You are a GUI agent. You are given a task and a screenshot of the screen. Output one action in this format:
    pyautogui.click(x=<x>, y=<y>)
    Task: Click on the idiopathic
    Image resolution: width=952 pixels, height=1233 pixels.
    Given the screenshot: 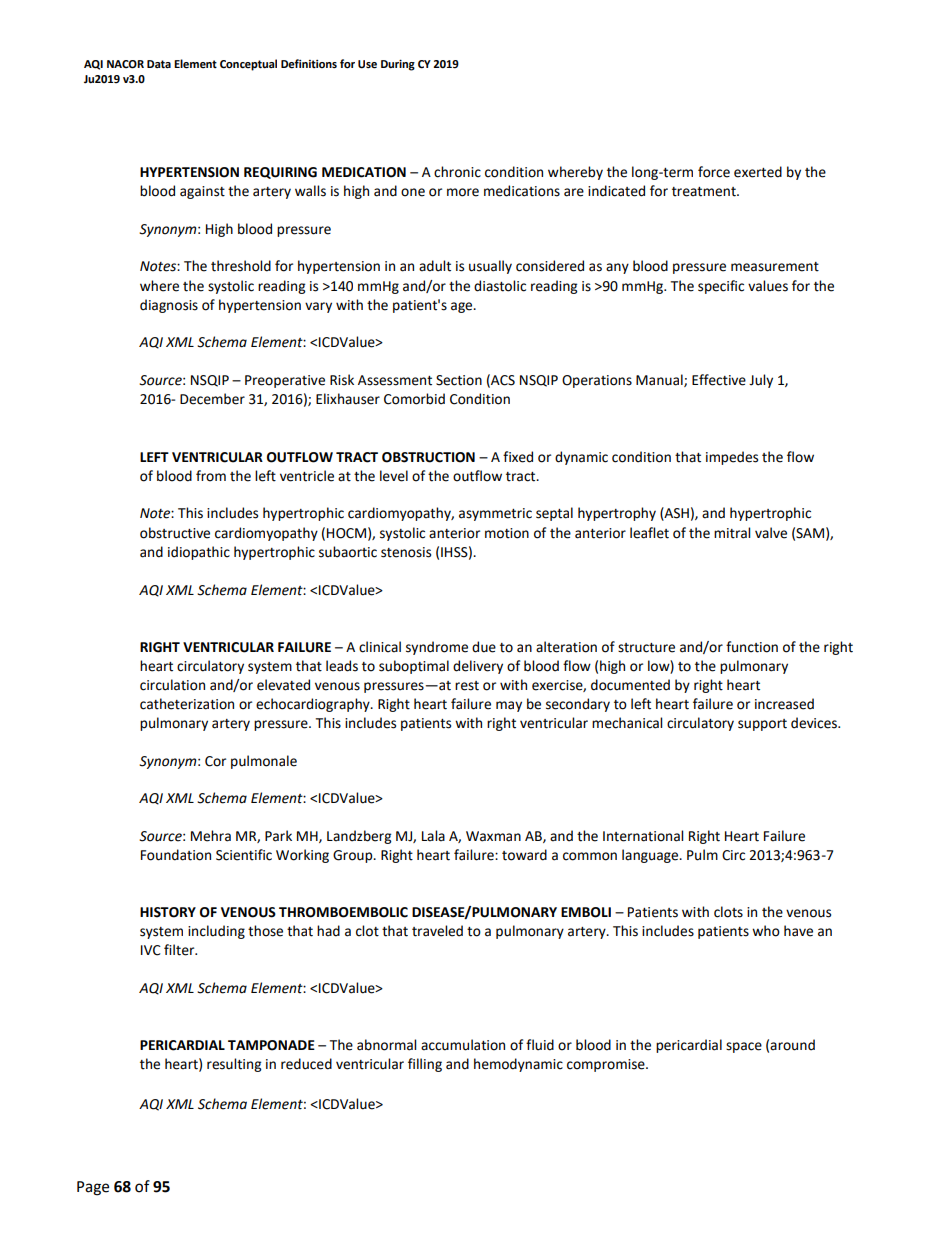 What is the action you would take?
    pyautogui.click(x=199, y=553)
